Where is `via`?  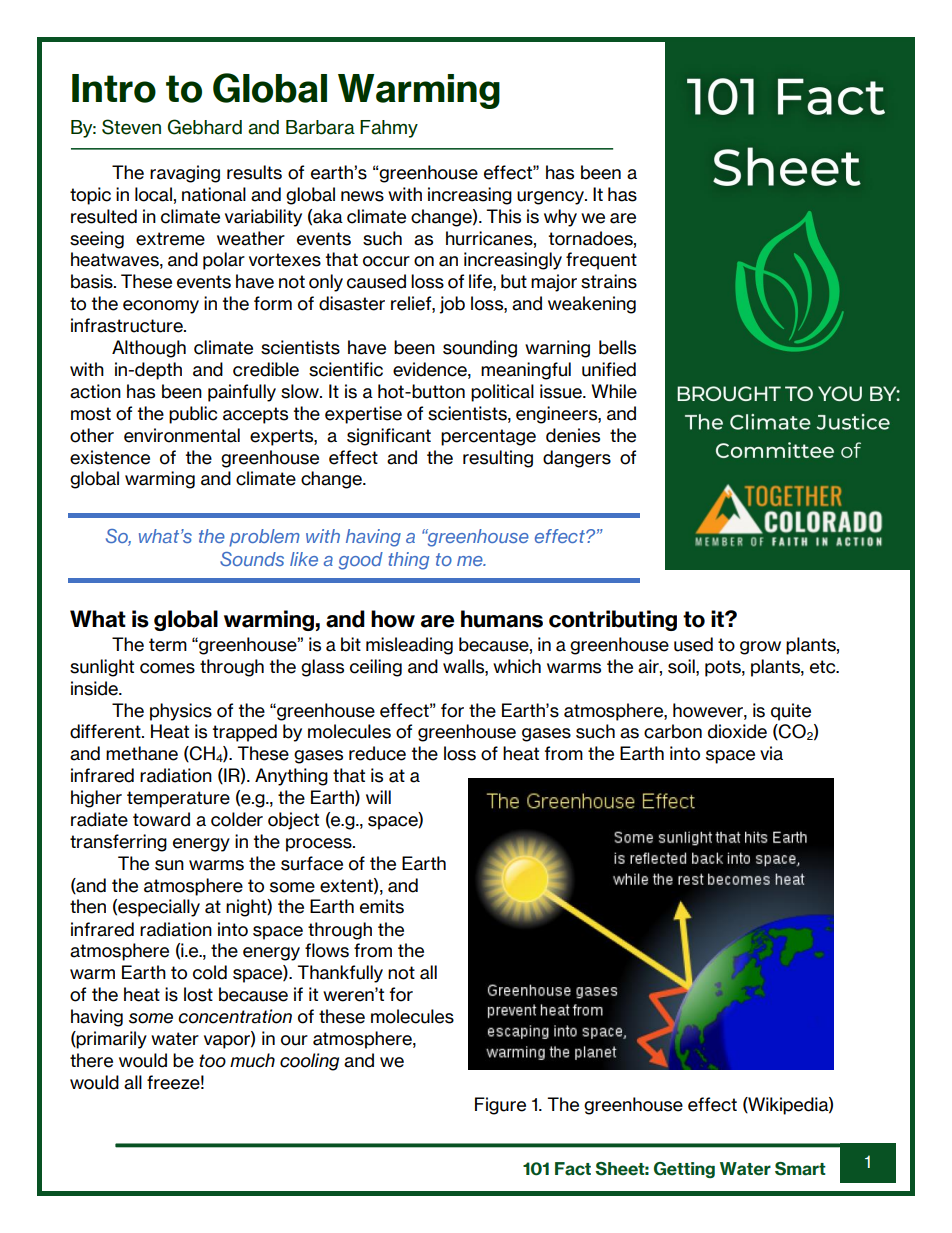 via is located at coordinates (771, 753).
